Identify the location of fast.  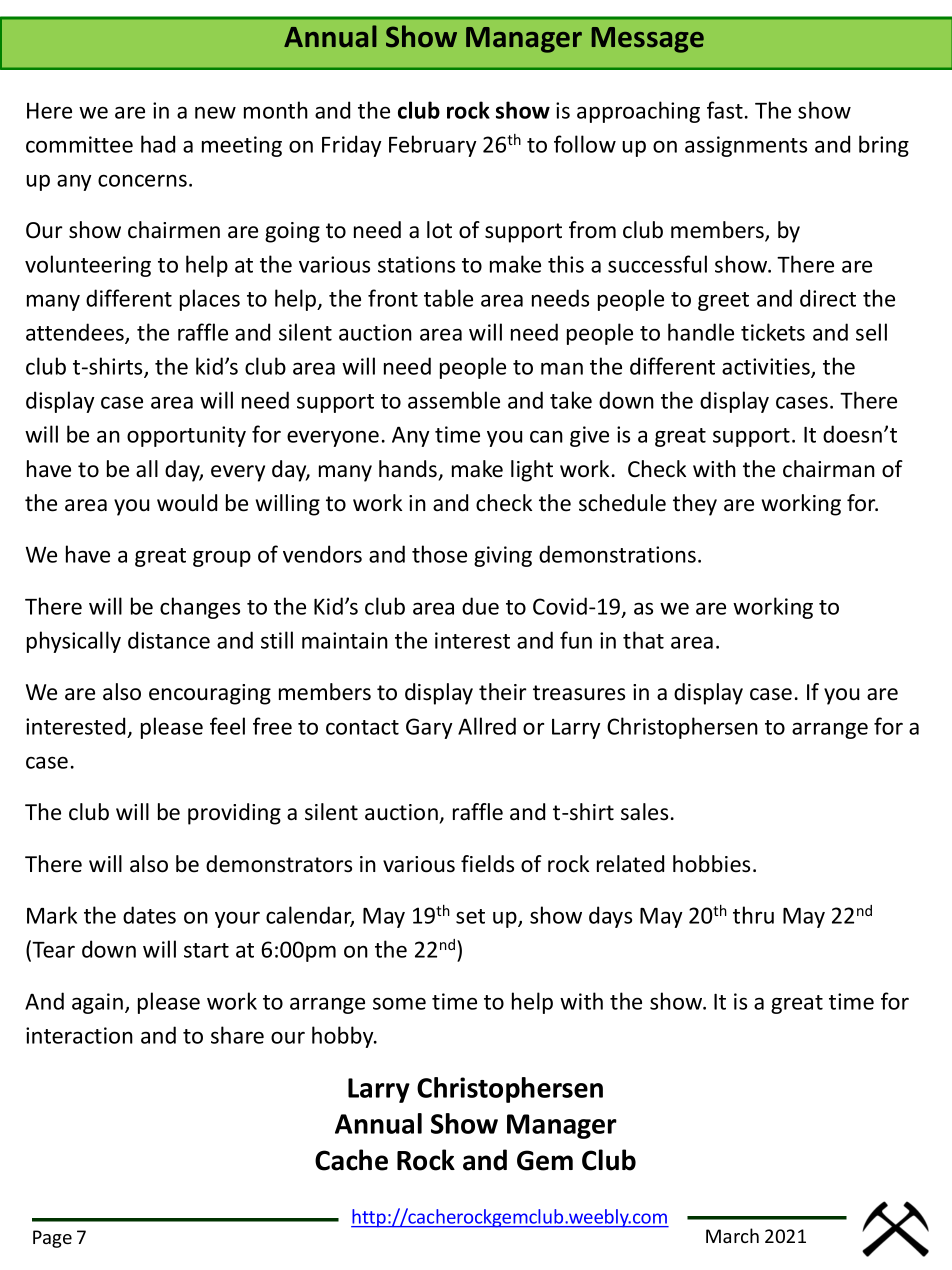
(725, 110).
